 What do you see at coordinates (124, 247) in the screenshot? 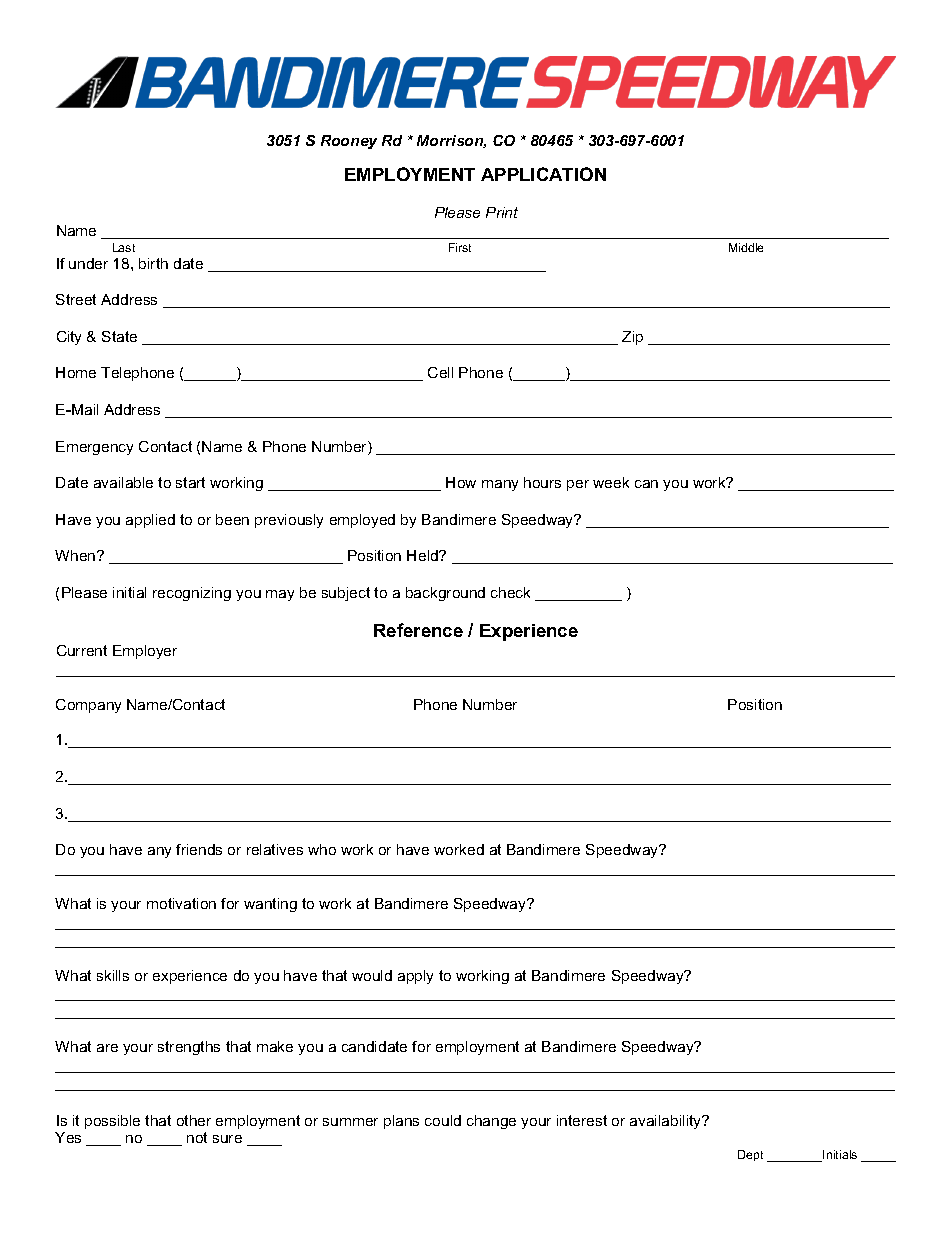
I see `Last` at bounding box center [124, 247].
